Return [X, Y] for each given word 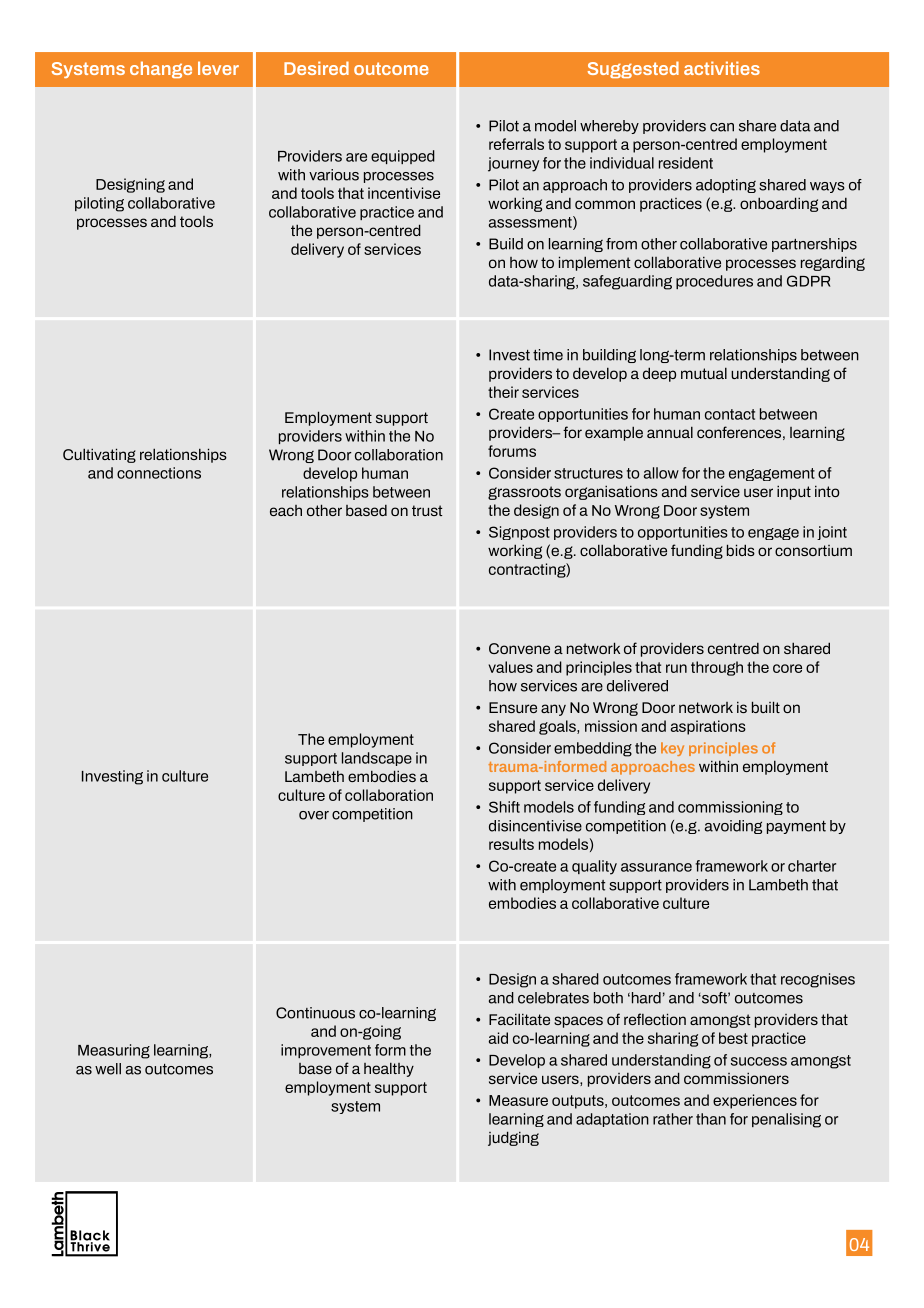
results [511, 844]
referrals [516, 144]
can [722, 127]
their [503, 392]
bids [741, 550]
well [108, 1069]
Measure [518, 1100]
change [161, 69]
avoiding [733, 827]
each [286, 510]
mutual [704, 373]
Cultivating [99, 455]
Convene [519, 648]
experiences [755, 1101]
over [314, 815]
